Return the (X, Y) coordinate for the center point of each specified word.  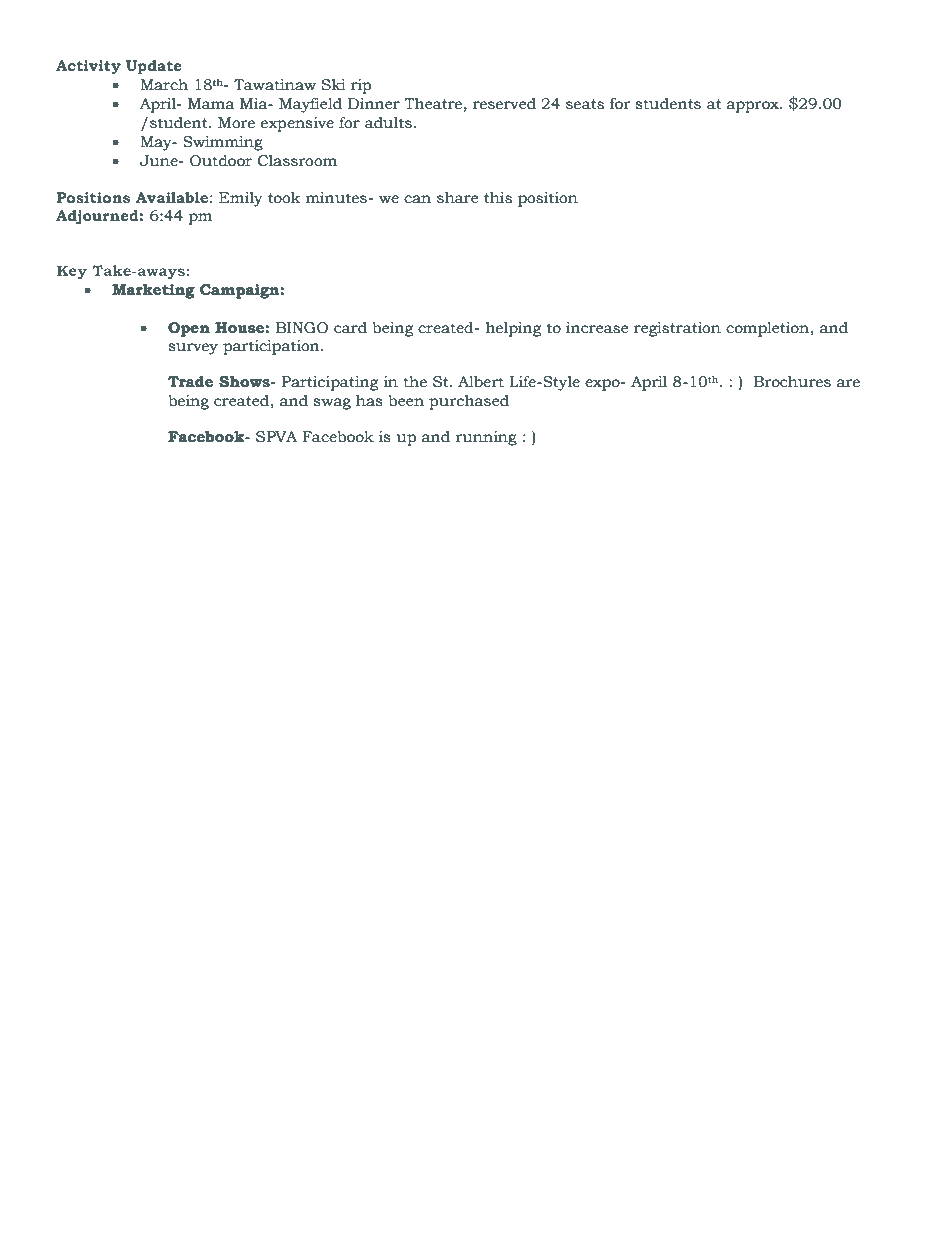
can (417, 199)
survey (193, 349)
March (164, 85)
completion (767, 329)
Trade (190, 382)
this (498, 198)
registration (677, 329)
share (457, 198)
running (486, 438)
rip (361, 86)
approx (754, 107)
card (350, 328)
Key (72, 272)
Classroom (297, 161)
